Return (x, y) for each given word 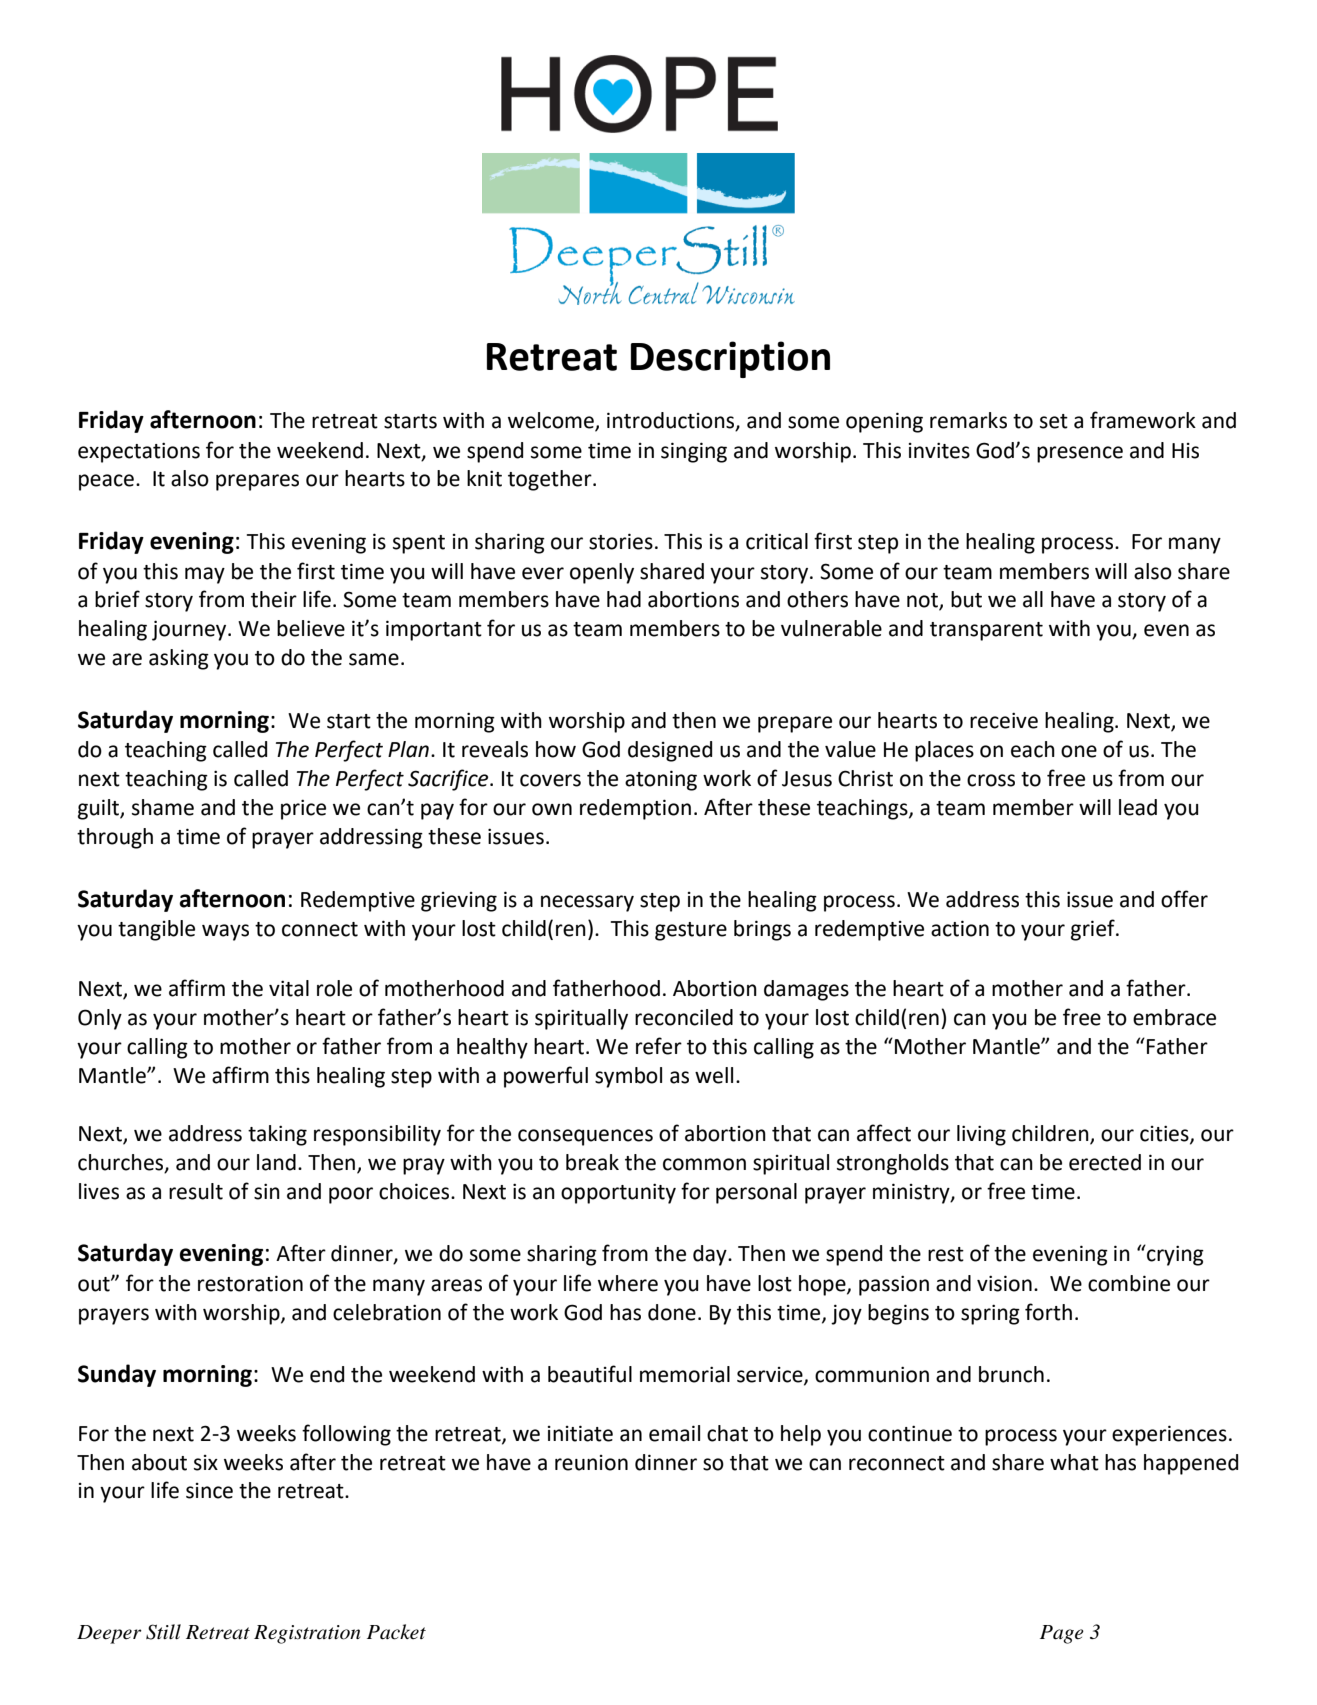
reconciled (684, 1017)
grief (1094, 930)
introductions (672, 421)
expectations (139, 452)
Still (163, 1632)
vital (289, 988)
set (1054, 421)
